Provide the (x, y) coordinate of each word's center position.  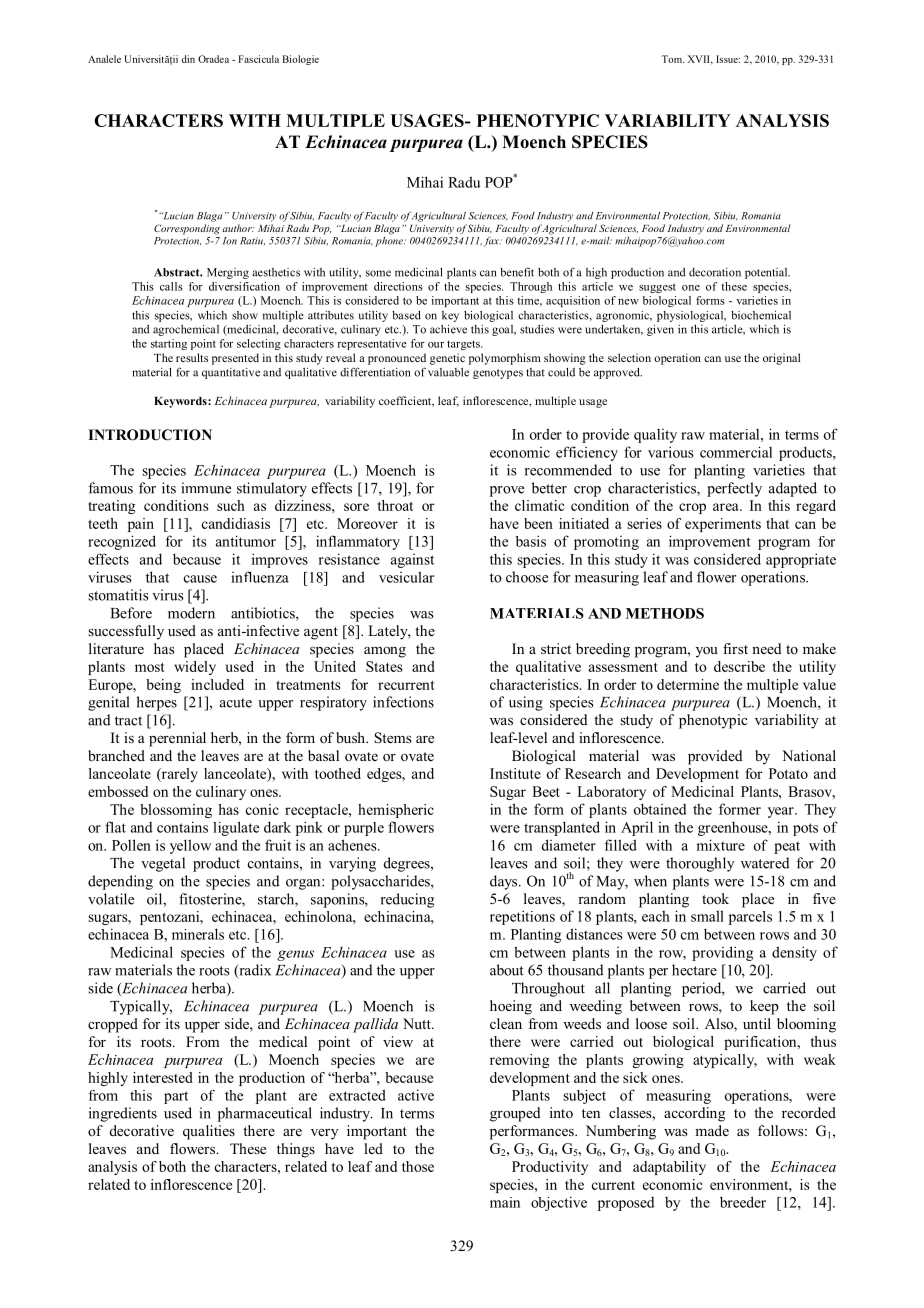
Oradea (213, 59)
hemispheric (396, 811)
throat (395, 505)
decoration (715, 272)
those (418, 1166)
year (782, 812)
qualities (209, 1132)
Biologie (300, 60)
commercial (736, 452)
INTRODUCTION (150, 435)
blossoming (176, 811)
